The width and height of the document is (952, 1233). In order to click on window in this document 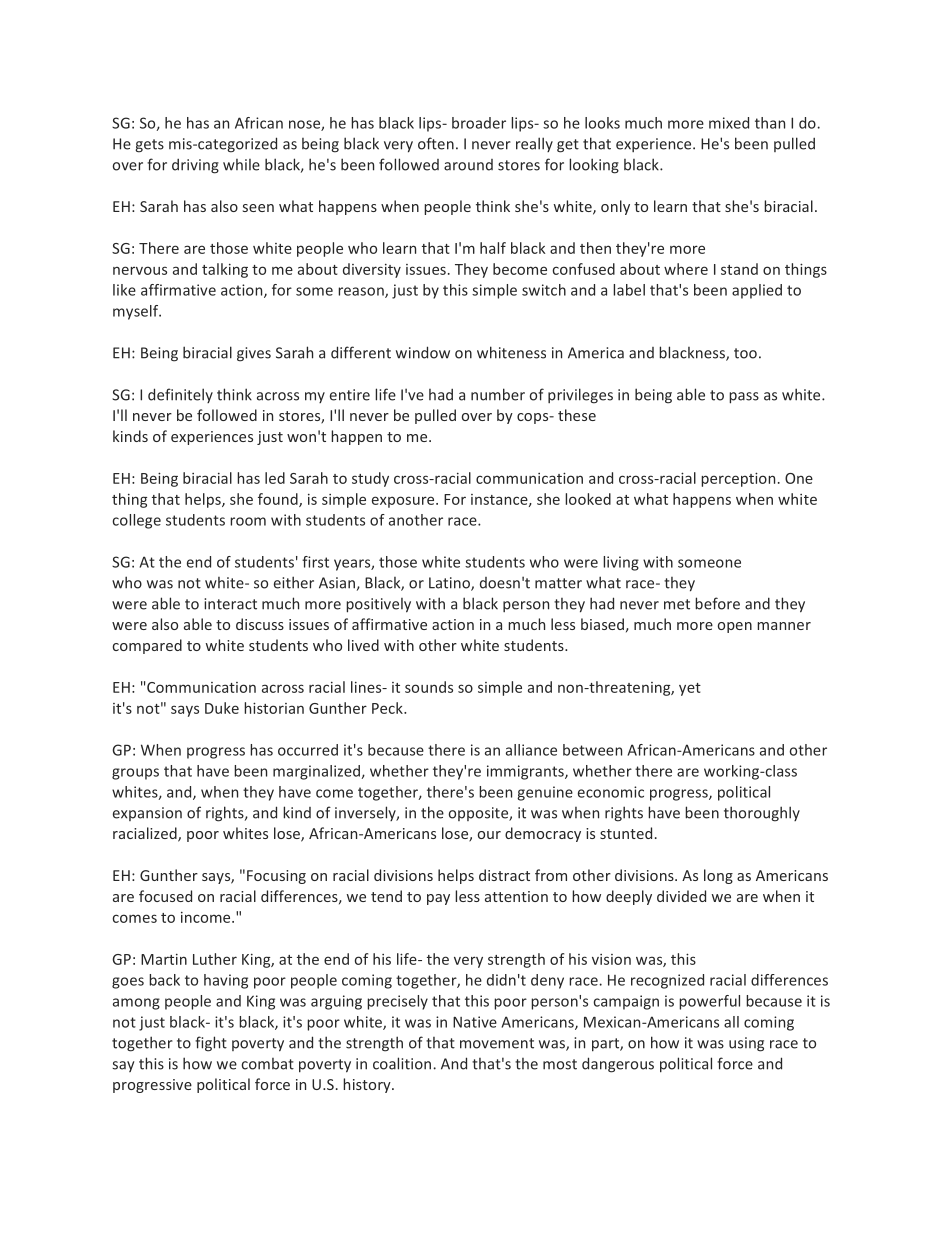, I will do `click(423, 352)`.
